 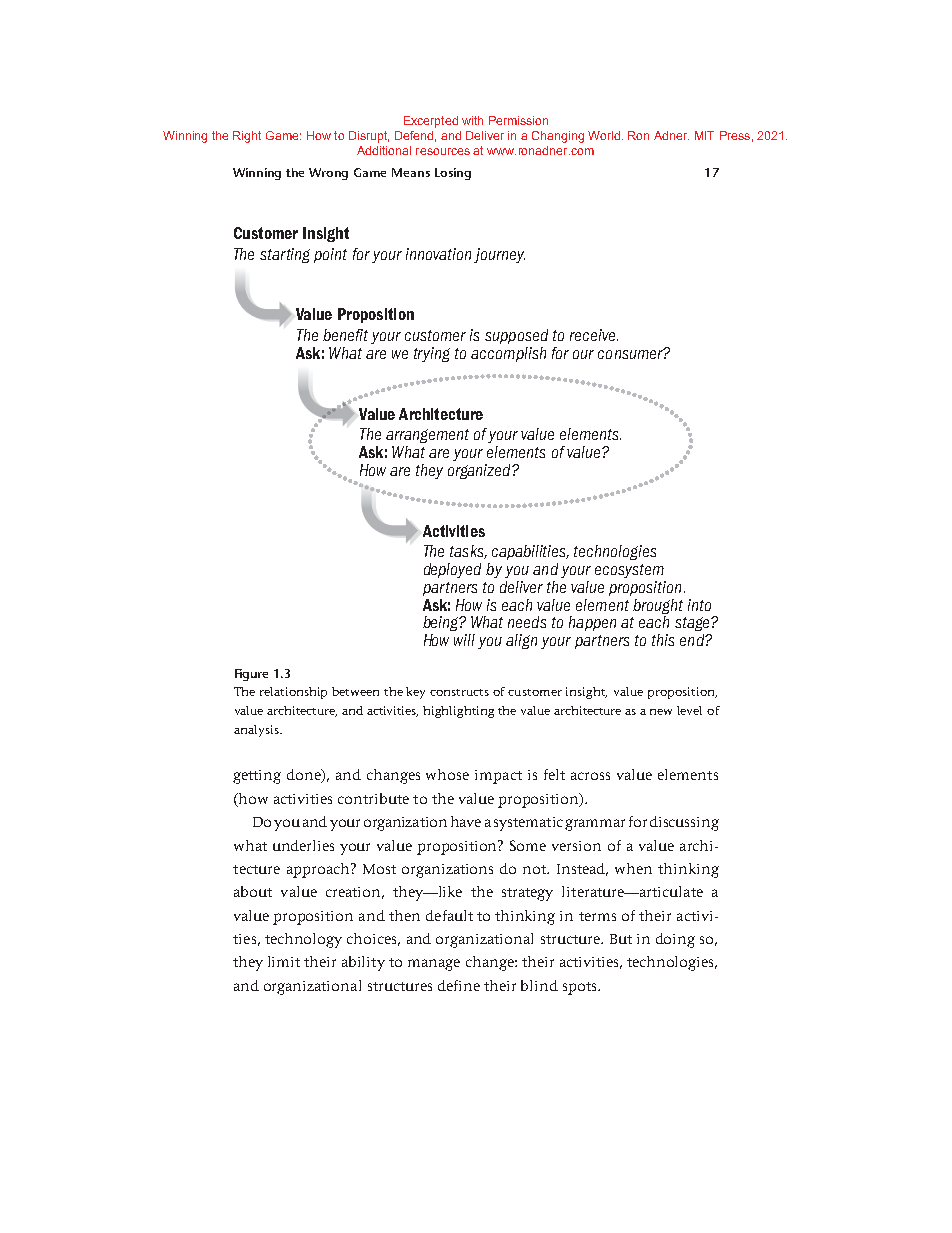 What do you see at coordinates (284, 961) in the document?
I see `limit` at bounding box center [284, 961].
